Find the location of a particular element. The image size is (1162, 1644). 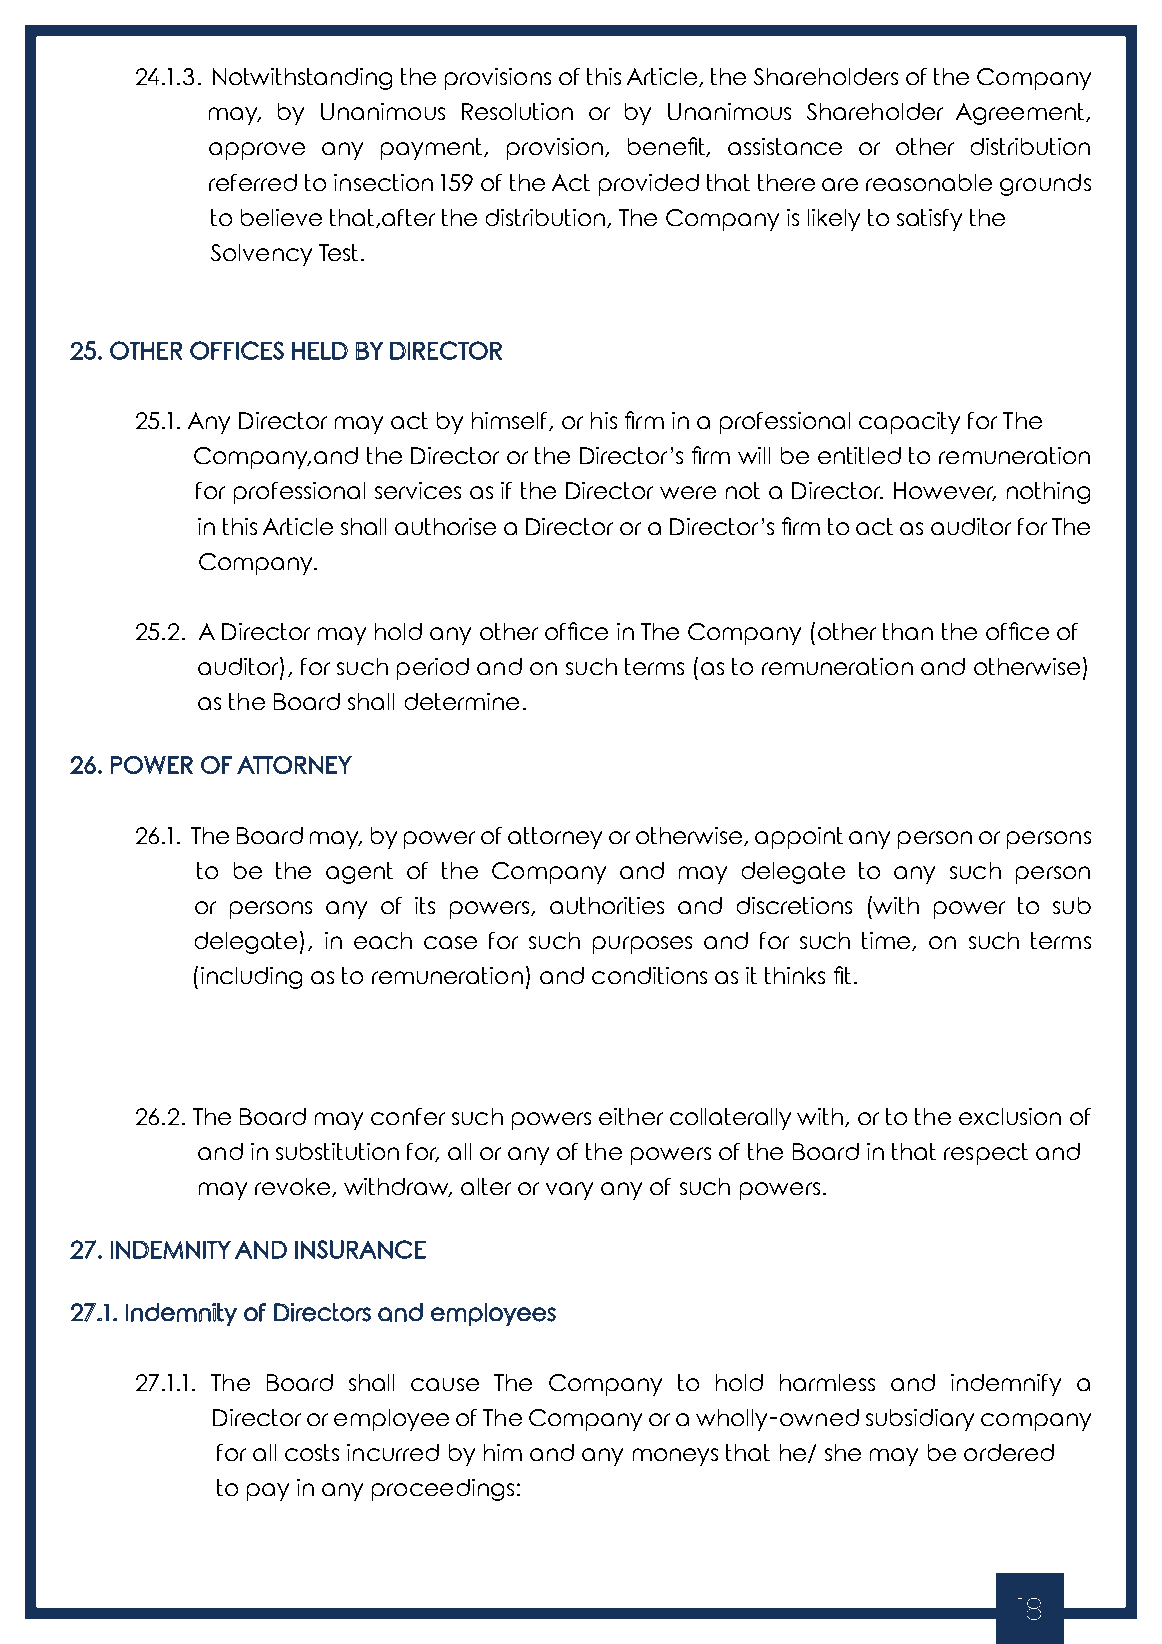

moneys is located at coordinates (675, 1457).
